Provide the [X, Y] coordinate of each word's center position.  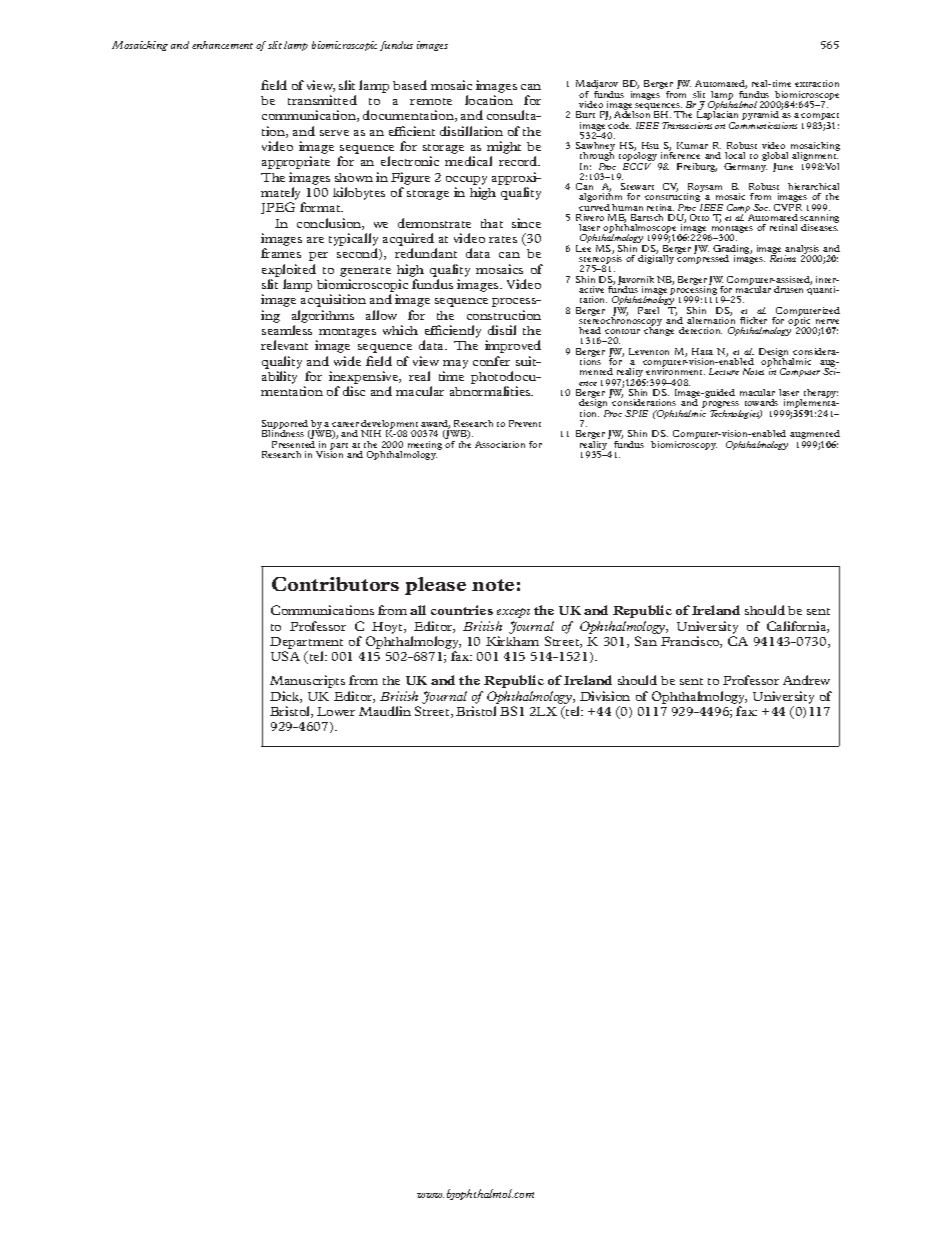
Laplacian [717, 116]
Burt [585, 114]
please [435, 586]
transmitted [322, 100]
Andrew [806, 680]
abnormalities [491, 391]
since [526, 223]
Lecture [724, 371]
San [646, 641]
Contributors [335, 584]
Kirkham [512, 641]
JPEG [278, 208]
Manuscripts [307, 681]
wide [347, 361]
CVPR [788, 207]
